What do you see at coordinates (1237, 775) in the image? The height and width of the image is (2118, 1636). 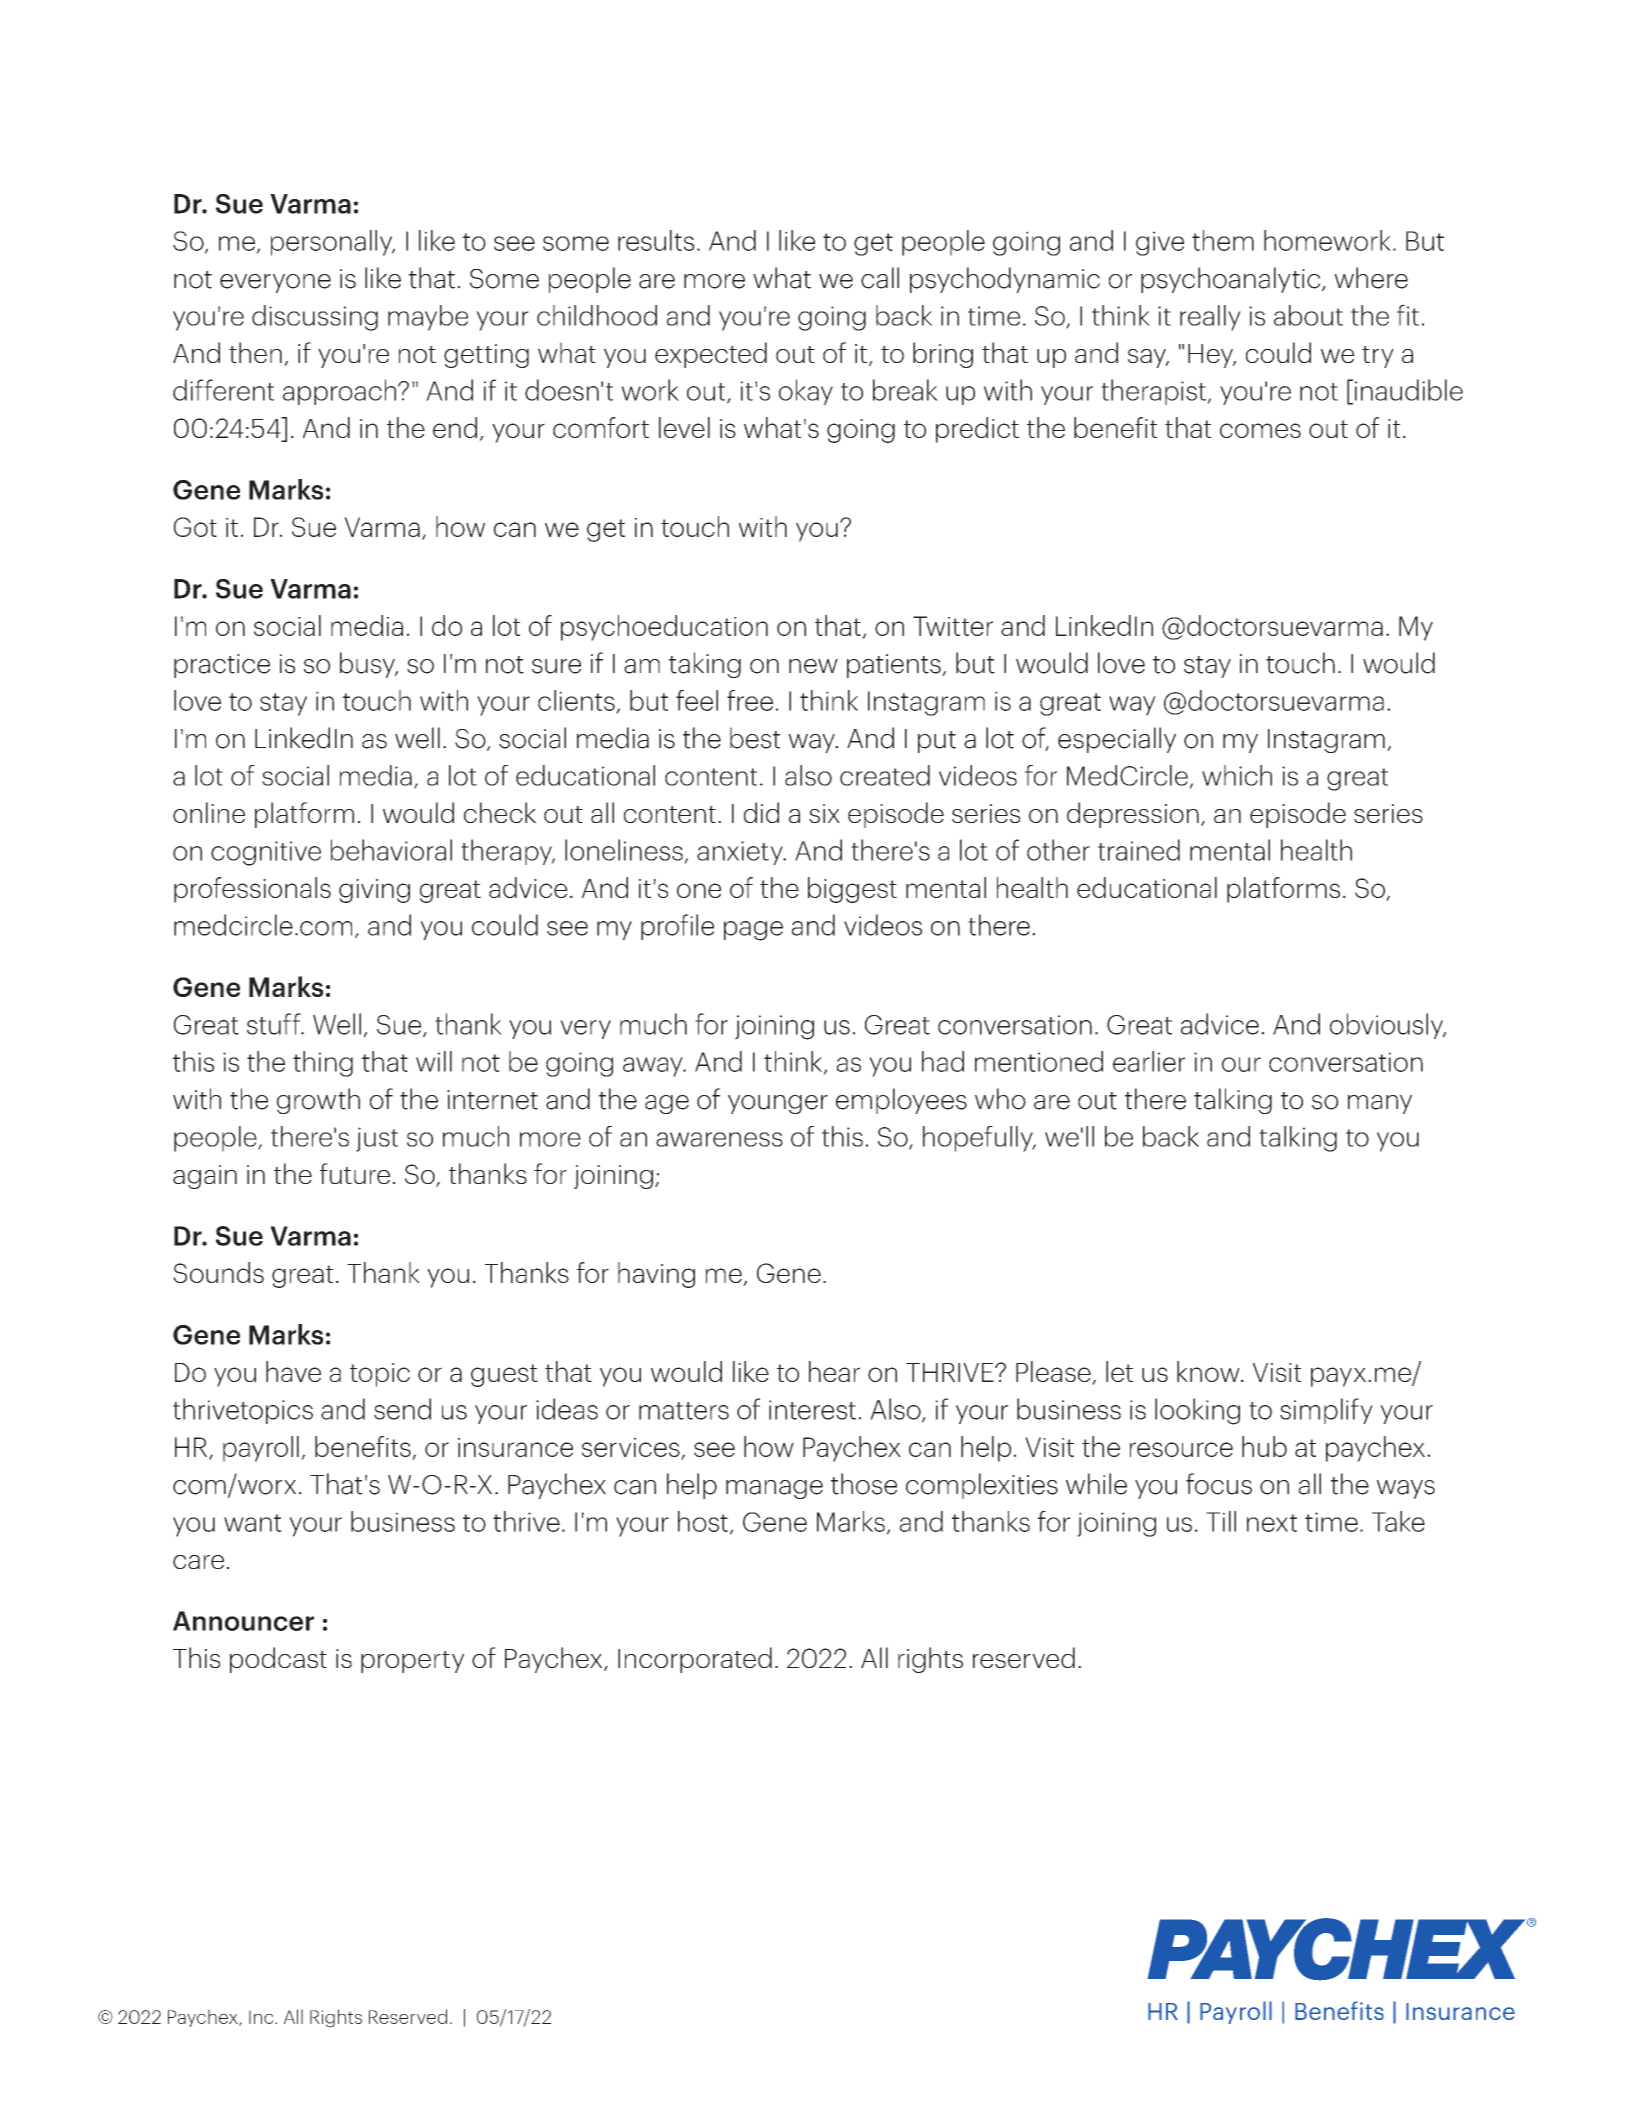 I see `which` at bounding box center [1237, 775].
